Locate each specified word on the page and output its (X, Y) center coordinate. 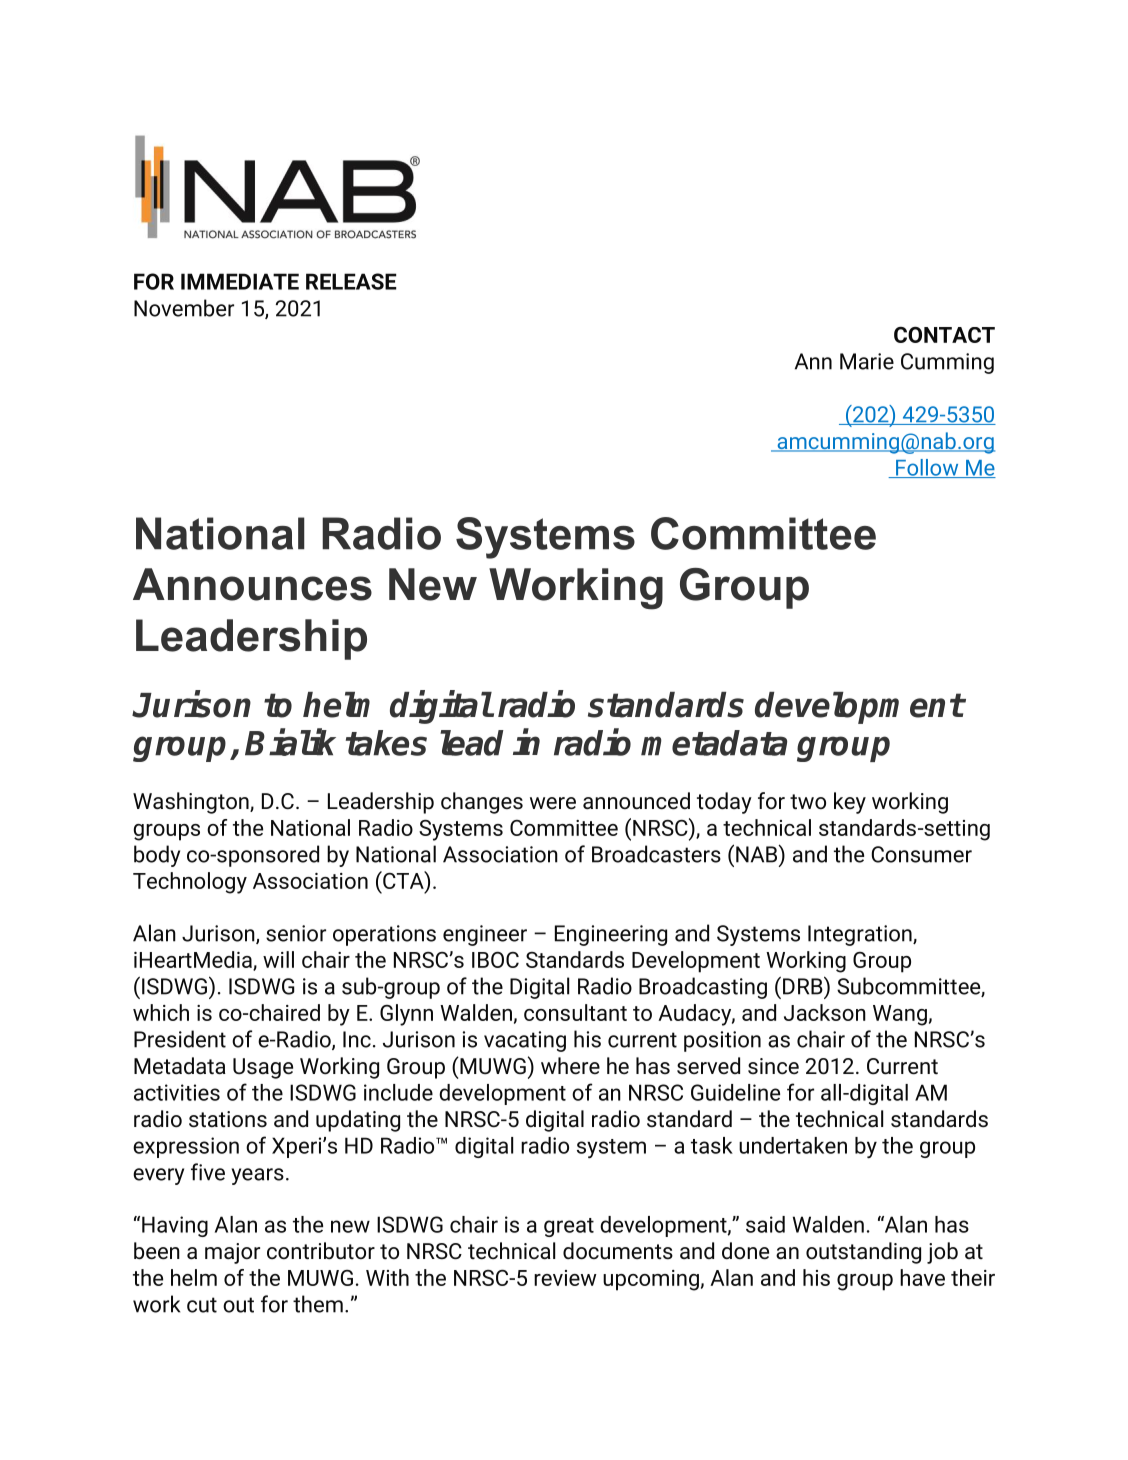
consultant (575, 1012)
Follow (927, 468)
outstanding (863, 1253)
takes (386, 743)
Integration (861, 935)
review (565, 1278)
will (278, 959)
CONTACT (944, 335)
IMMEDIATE (240, 281)
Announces (252, 584)
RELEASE (351, 281)
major (232, 1253)
